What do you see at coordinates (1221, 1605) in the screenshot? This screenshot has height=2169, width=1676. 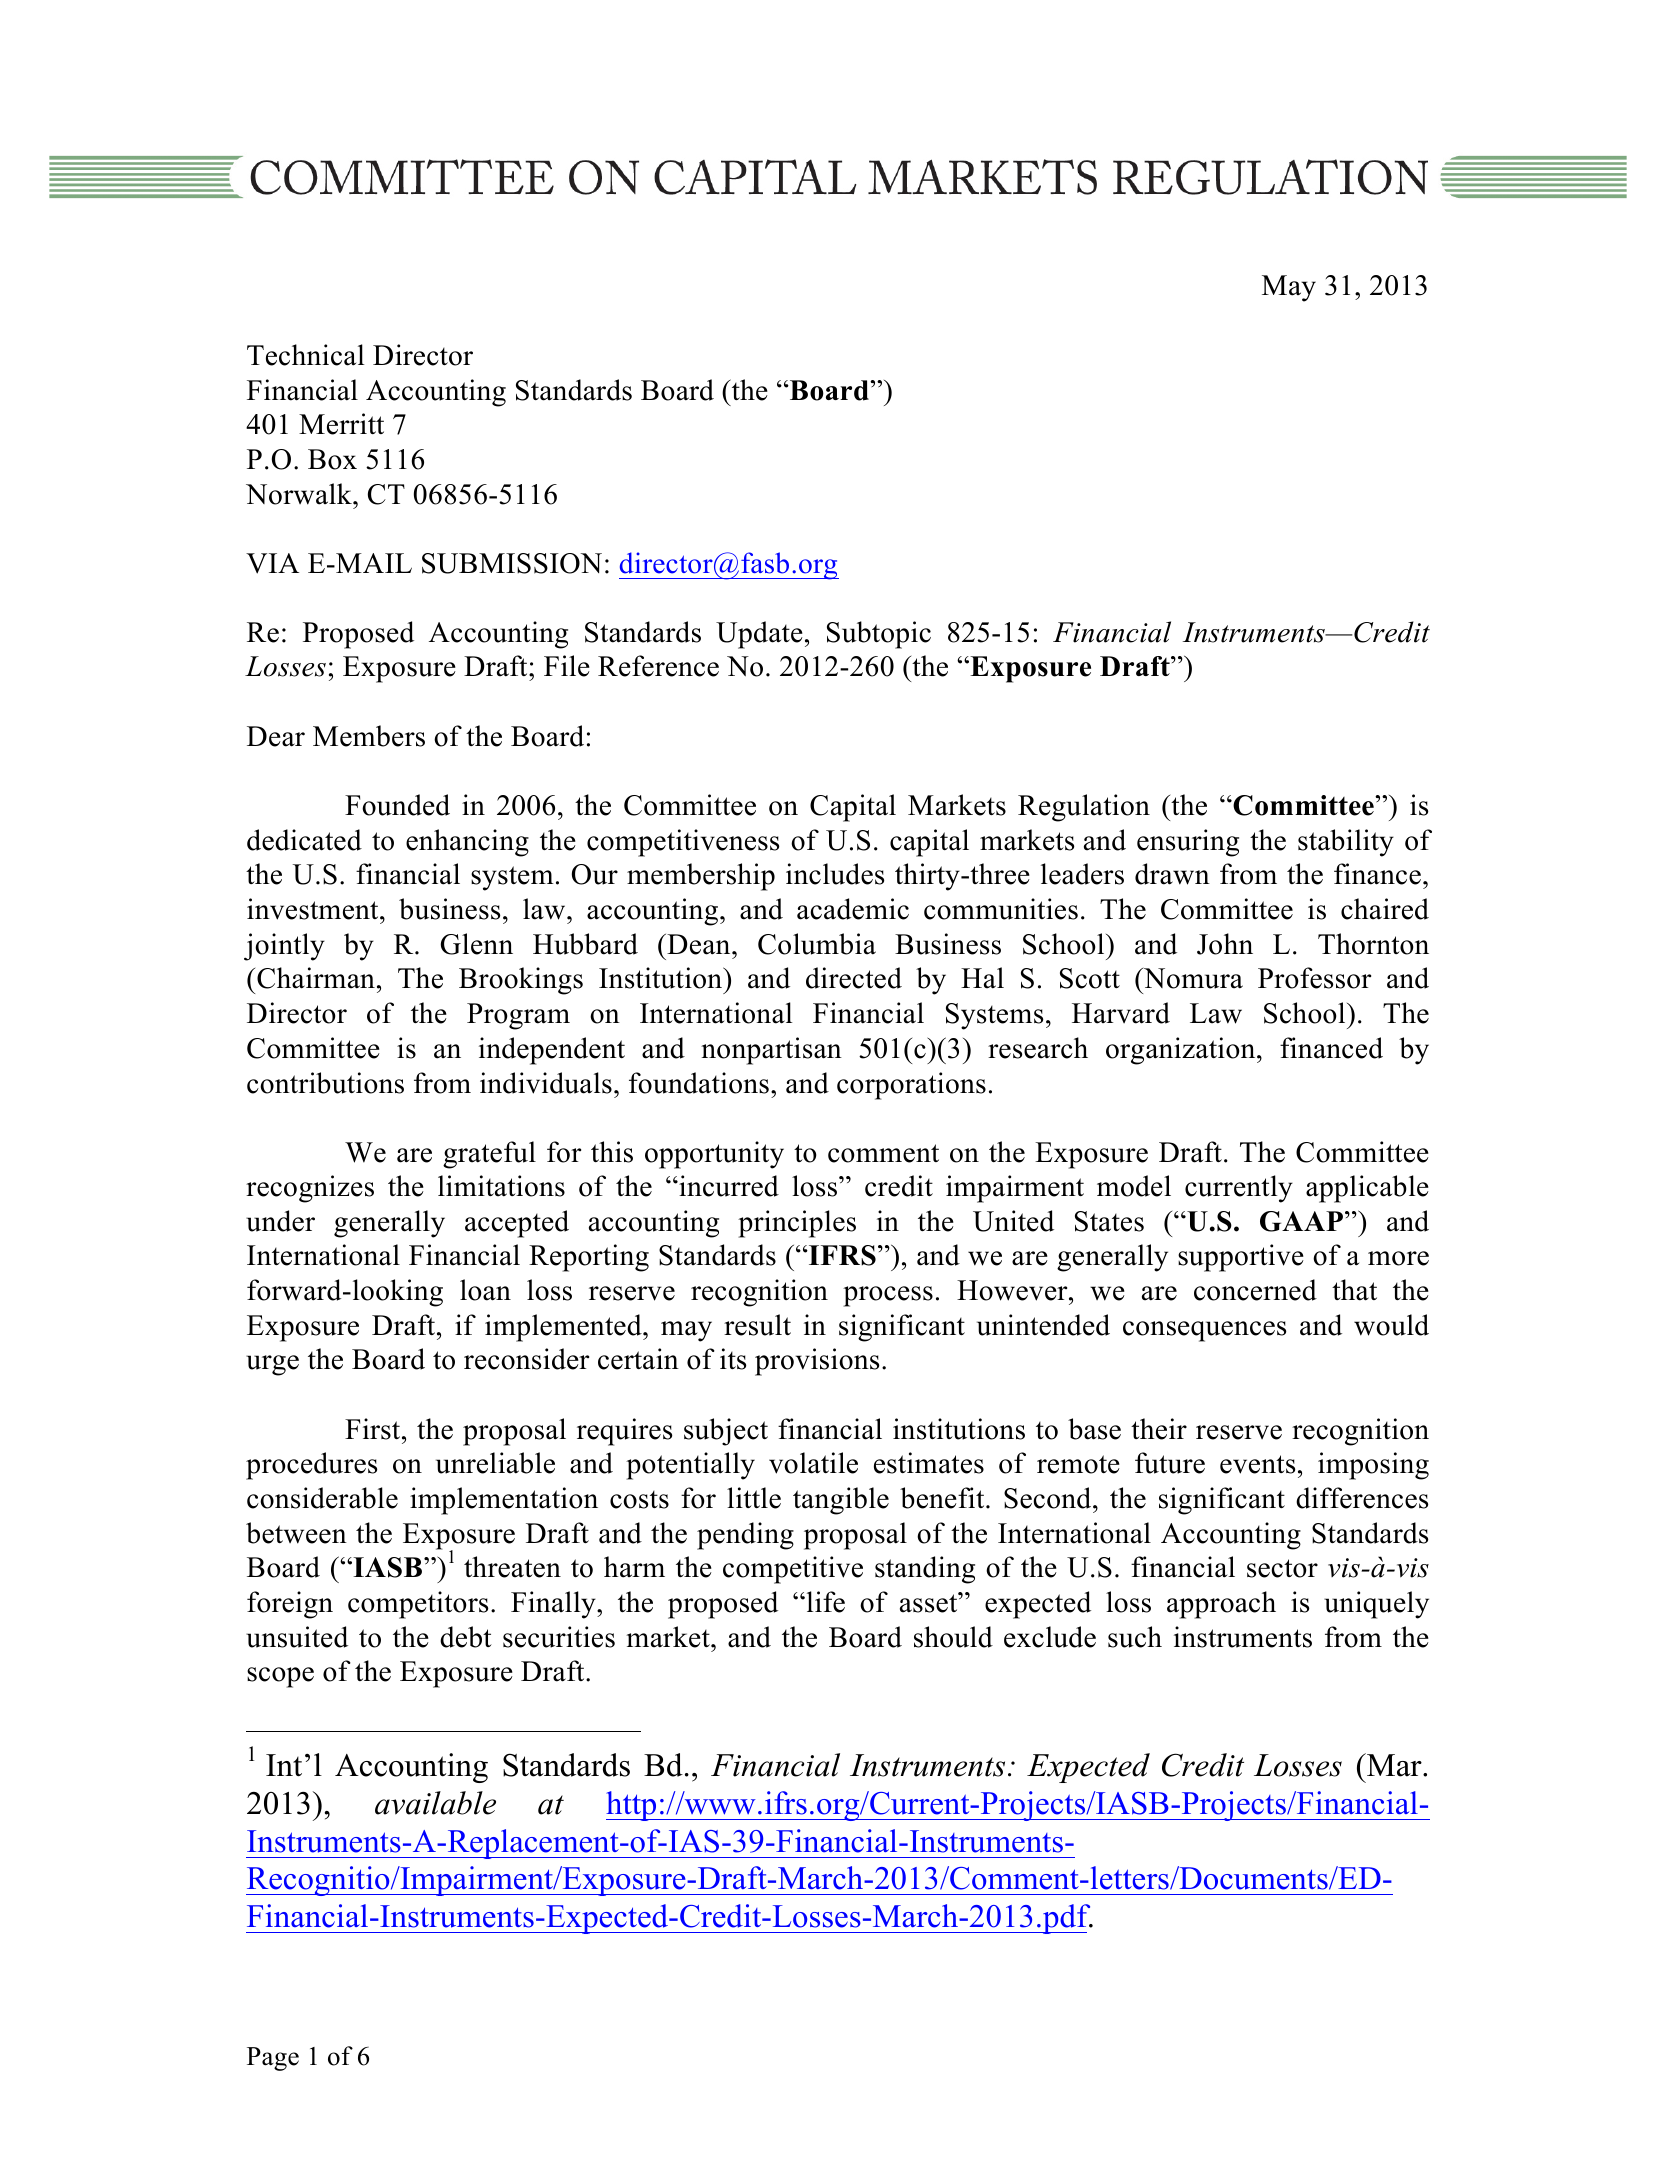 I see `approach` at bounding box center [1221, 1605].
